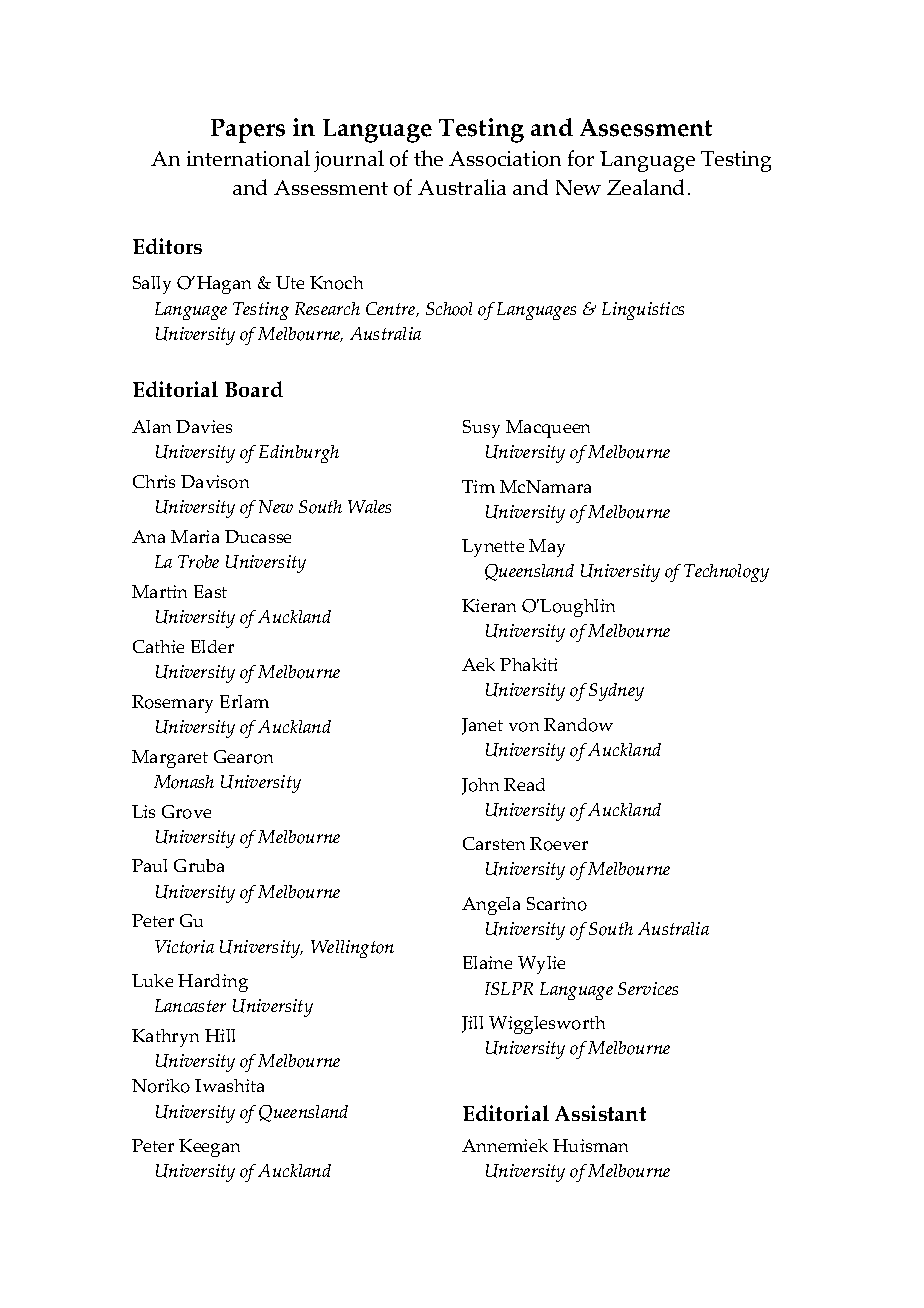 This screenshot has width=924, height=1308. Describe the element at coordinates (581, 158) in the screenshot. I see `for` at that location.
